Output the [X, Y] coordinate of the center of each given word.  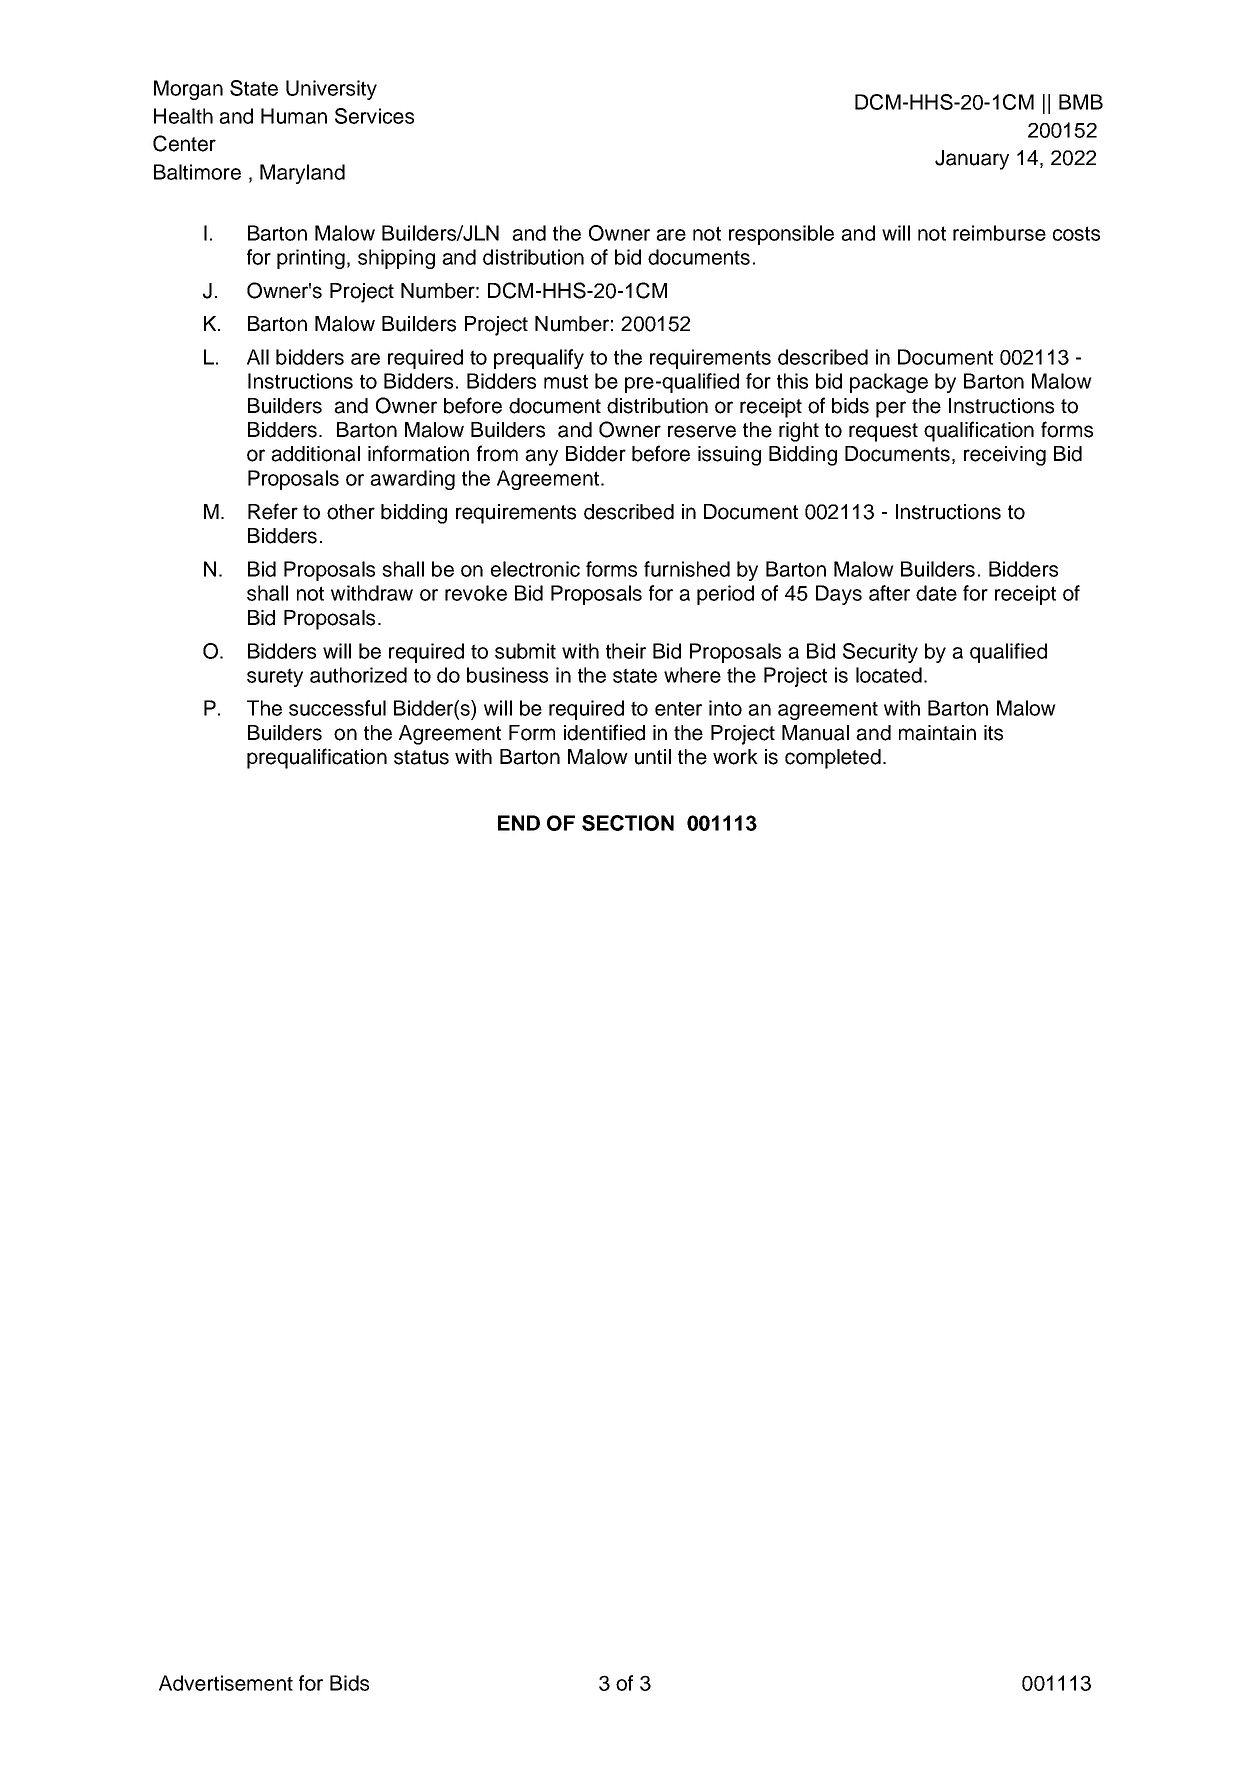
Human [294, 116]
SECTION [628, 823]
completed [833, 759]
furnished [687, 569]
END [519, 823]
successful [337, 708]
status [421, 757]
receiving [1005, 456]
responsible [781, 235]
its [993, 733]
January [972, 160]
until [653, 757]
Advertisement [226, 1683]
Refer [273, 511]
